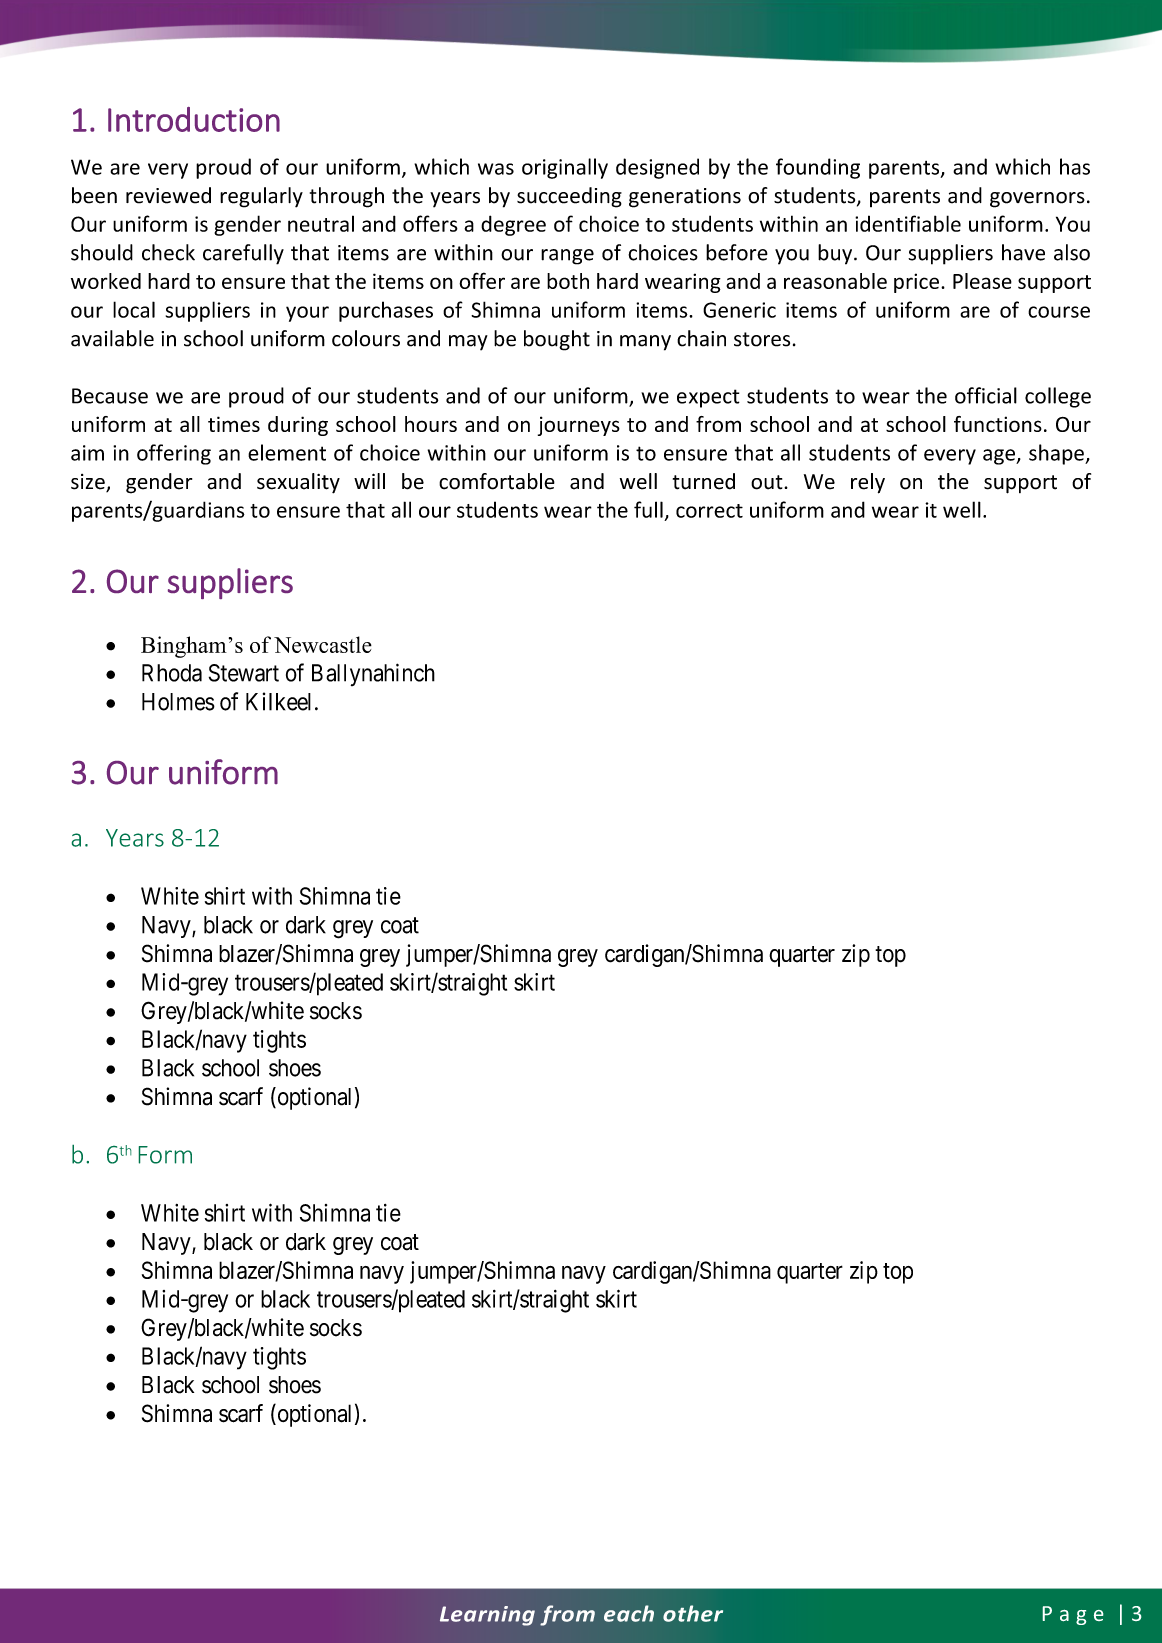  I want to click on Newcastle, so click(323, 644).
